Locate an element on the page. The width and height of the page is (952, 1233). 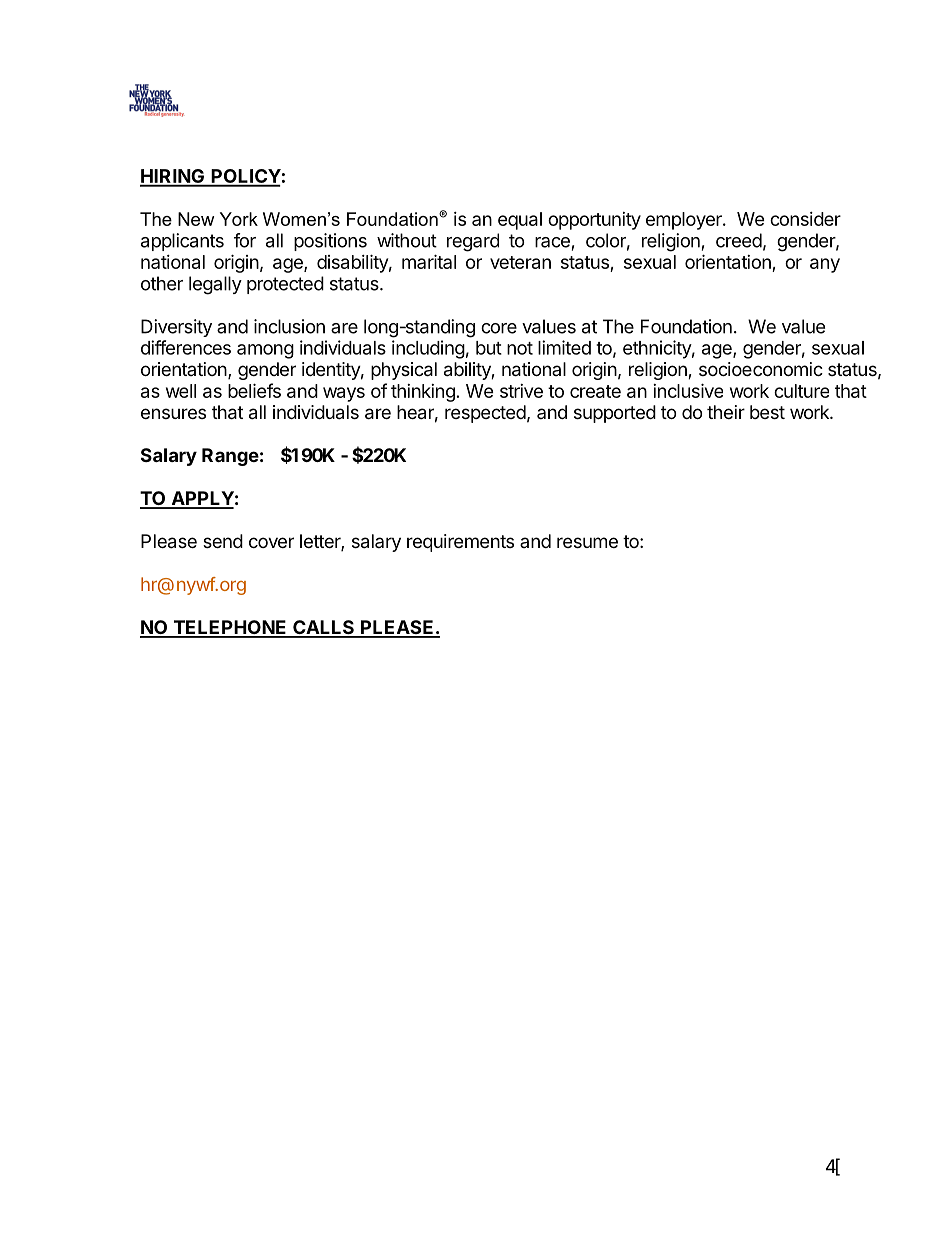
TELEPHONE is located at coordinates (230, 628).
